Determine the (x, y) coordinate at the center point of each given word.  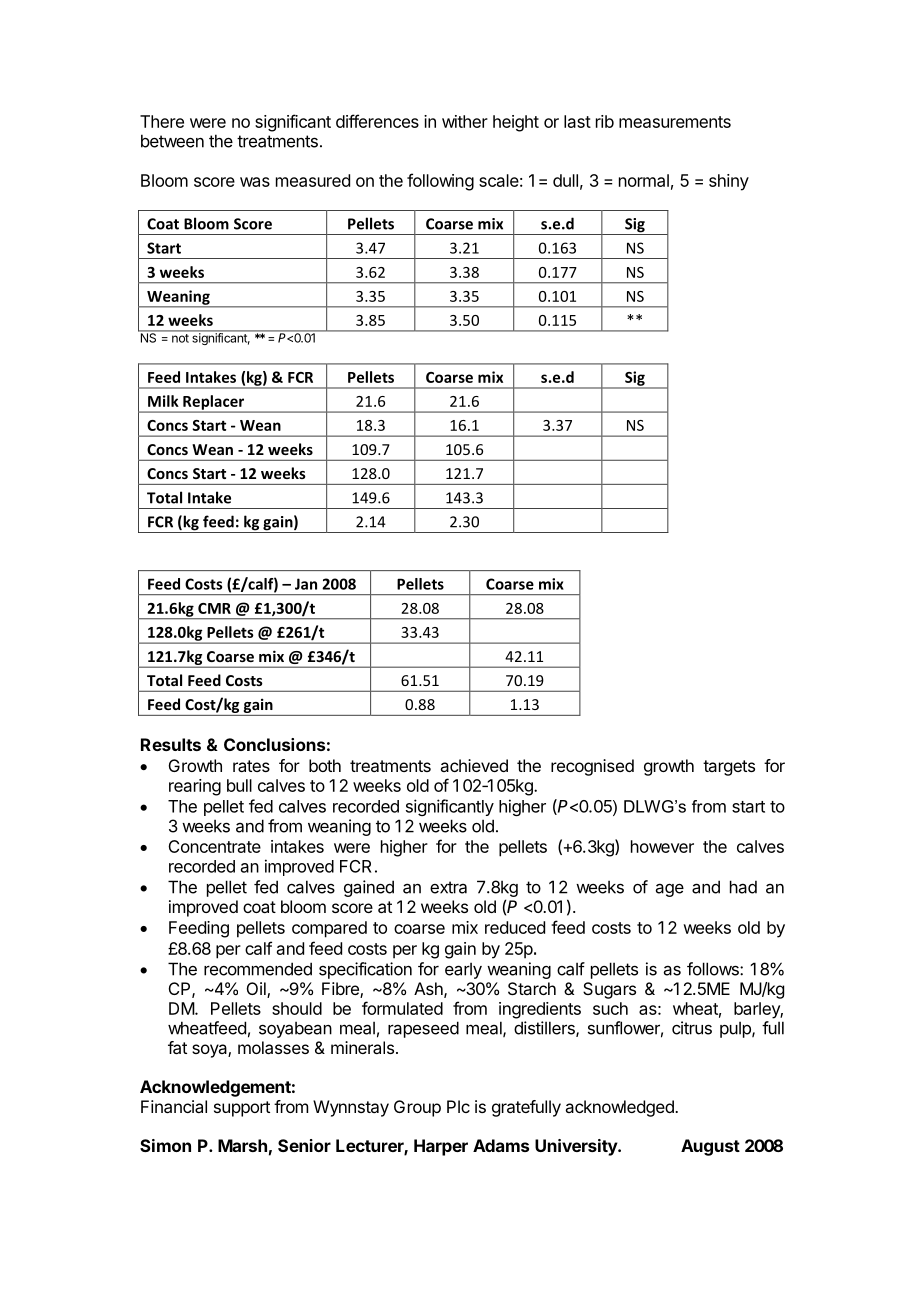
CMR (214, 608)
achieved (474, 765)
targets (729, 768)
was (255, 182)
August (710, 1147)
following (440, 182)
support (242, 1109)
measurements (675, 122)
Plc (458, 1106)
